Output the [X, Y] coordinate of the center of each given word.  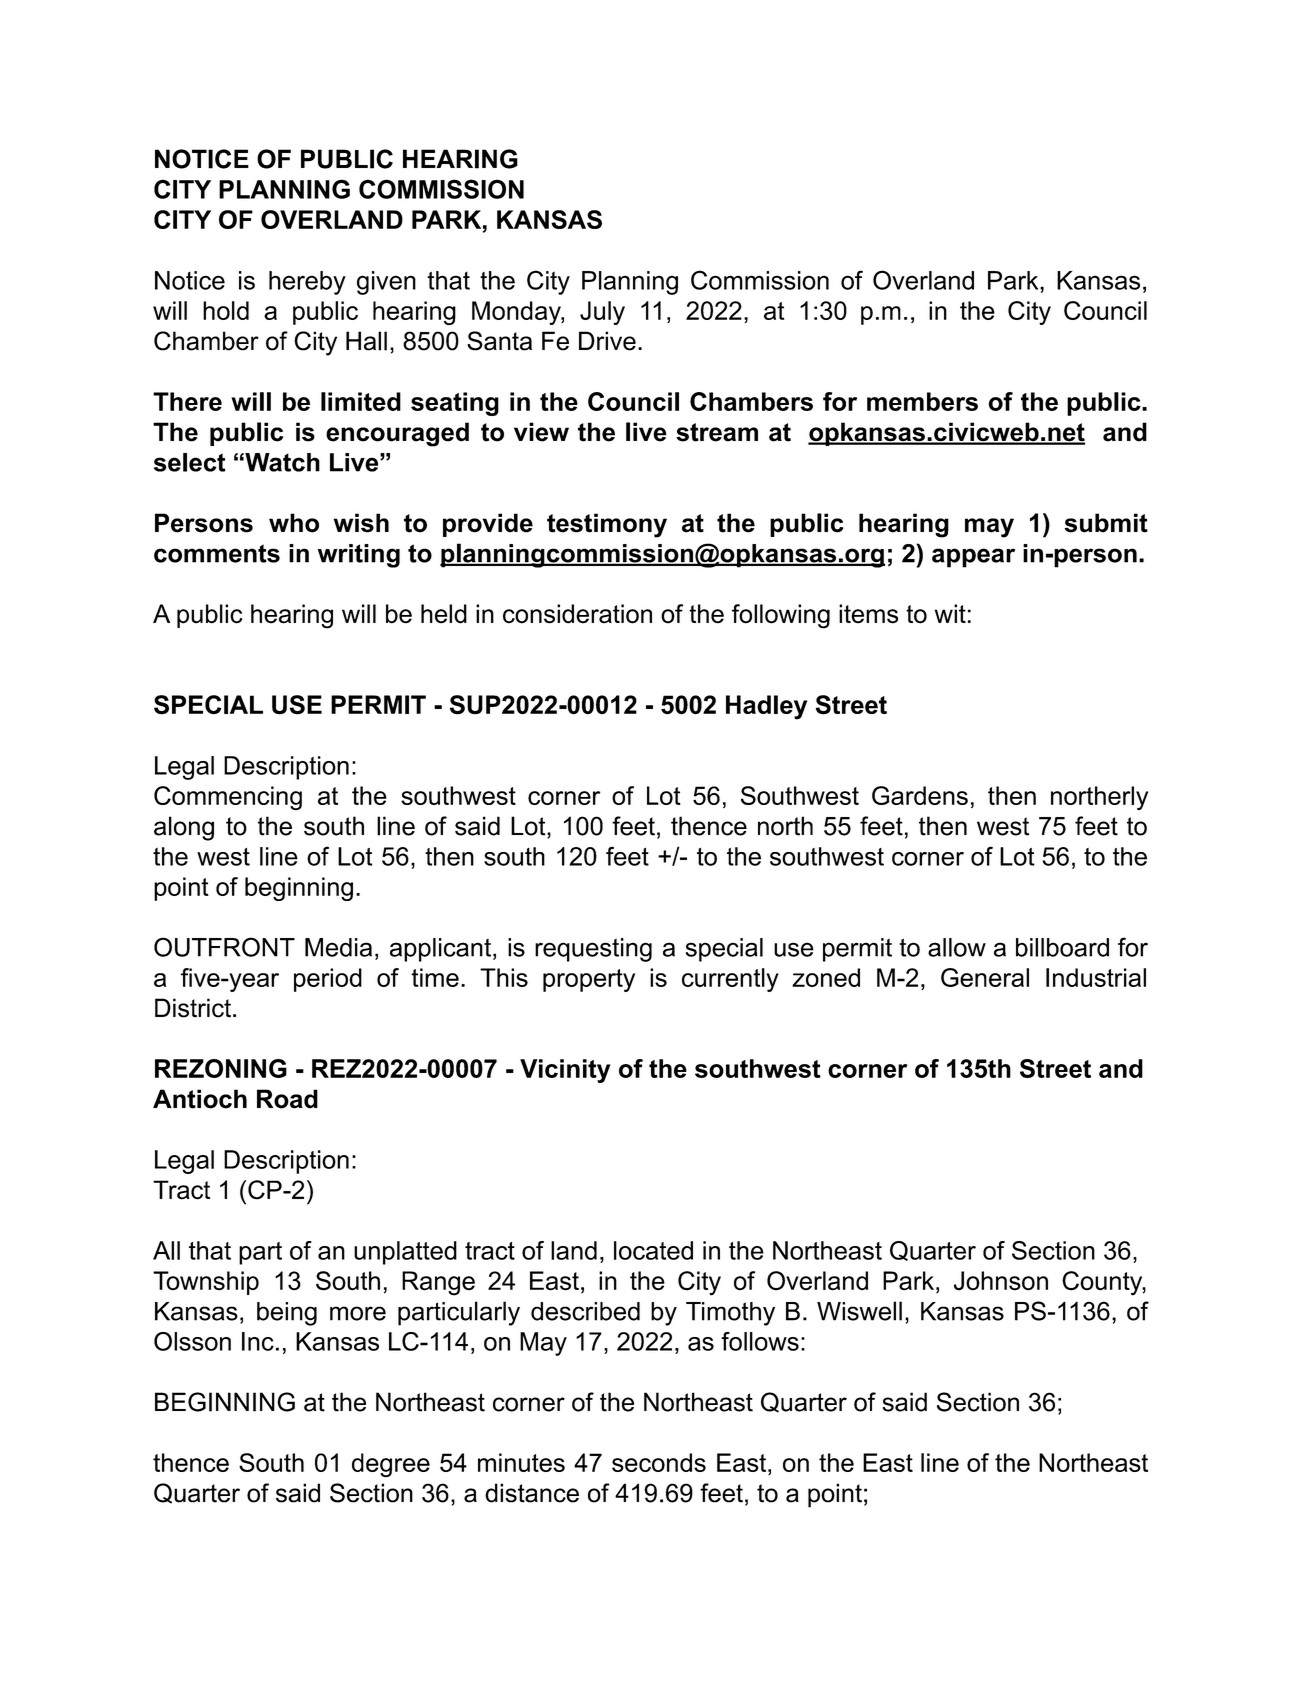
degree [391, 1465]
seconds [659, 1462]
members [922, 401]
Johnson [1001, 1281]
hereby [307, 283]
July [602, 313]
